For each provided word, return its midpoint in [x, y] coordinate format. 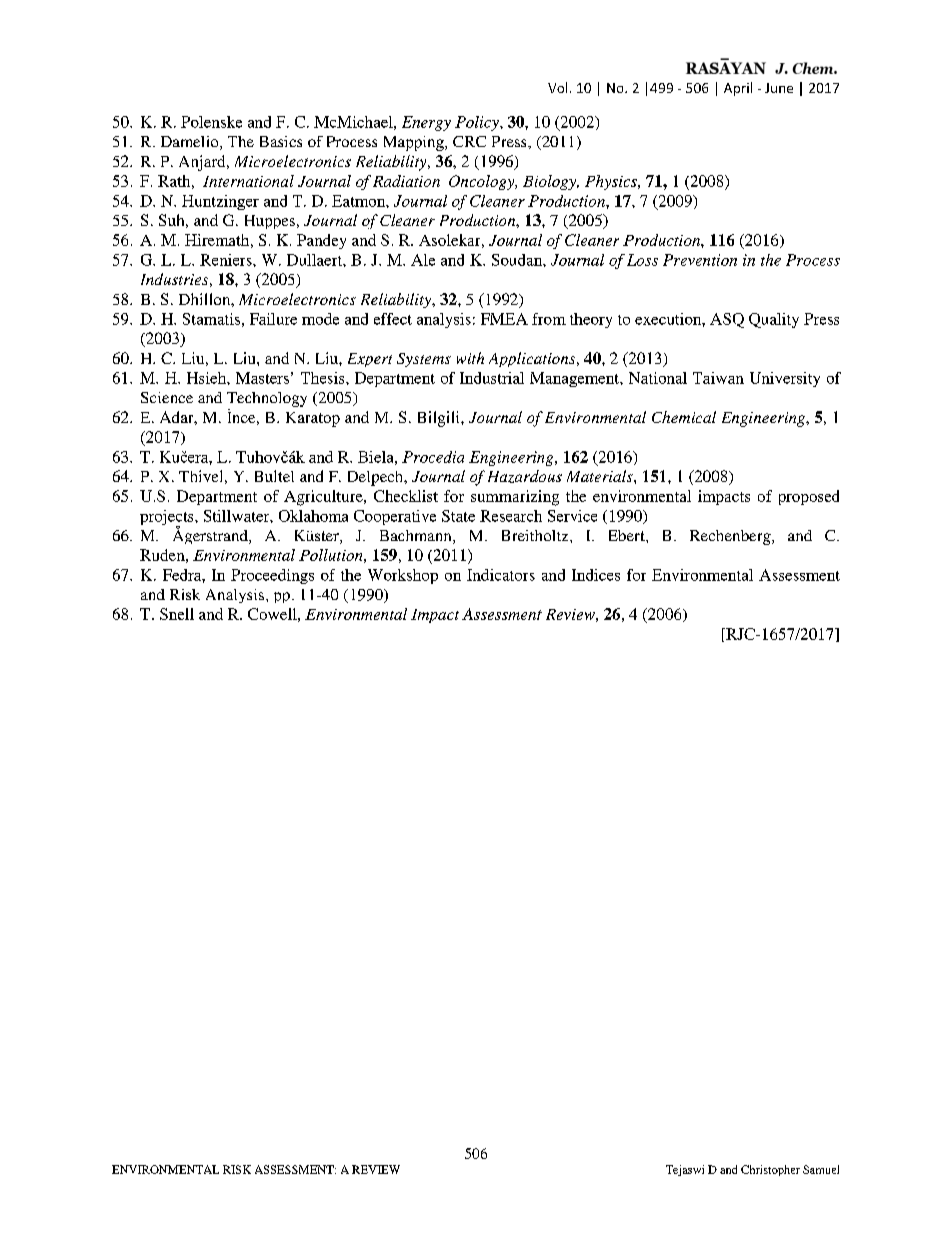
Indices [596, 575]
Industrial [492, 378]
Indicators [501, 575]
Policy [478, 123]
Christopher [770, 1170]
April [738, 89]
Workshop [403, 576]
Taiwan [718, 378]
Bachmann [417, 537]
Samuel [821, 1169]
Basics [281, 141]
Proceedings [272, 576]
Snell [177, 614]
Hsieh [207, 378]
